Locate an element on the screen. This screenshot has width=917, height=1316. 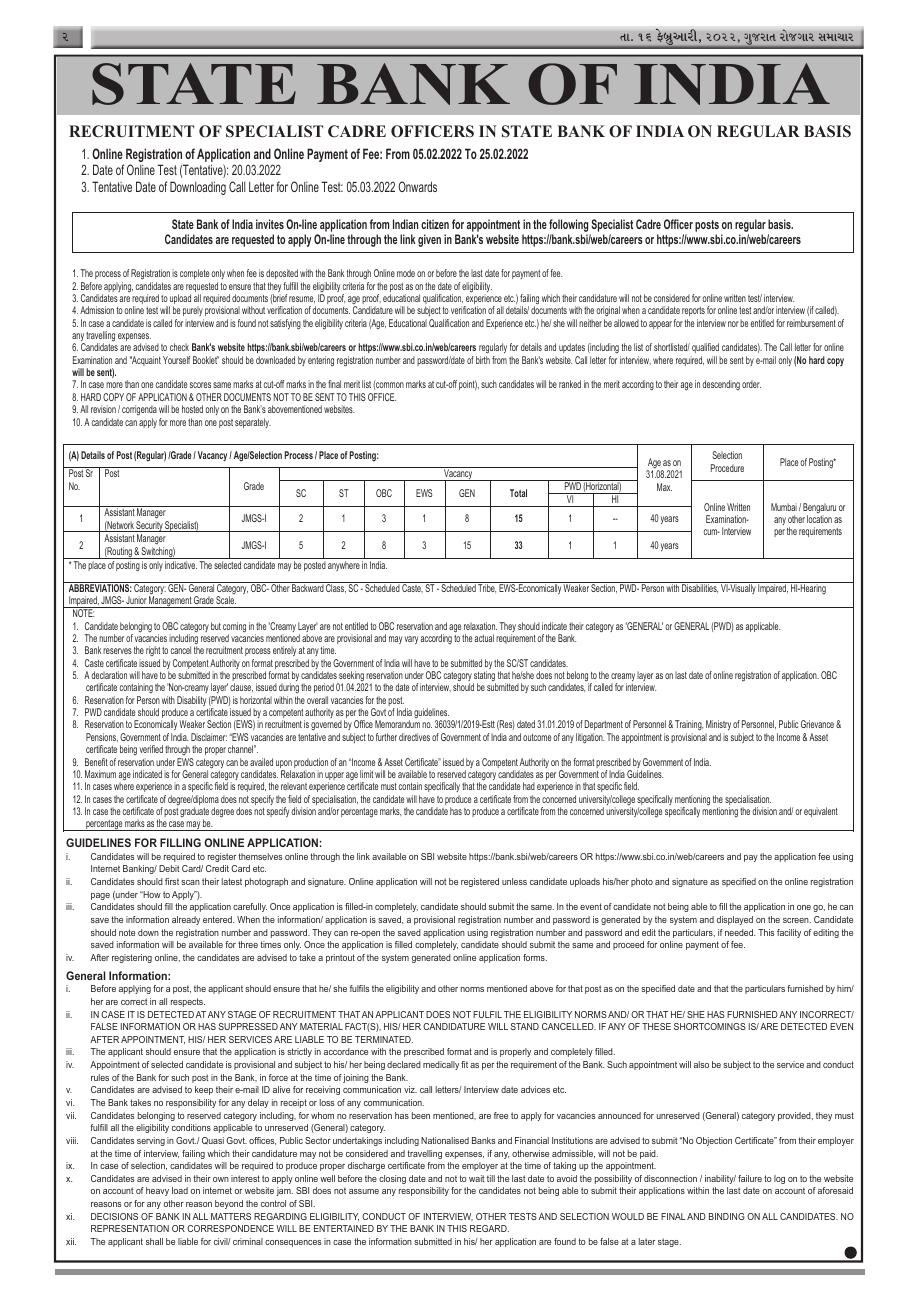
BINDING is located at coordinates (727, 1216).
